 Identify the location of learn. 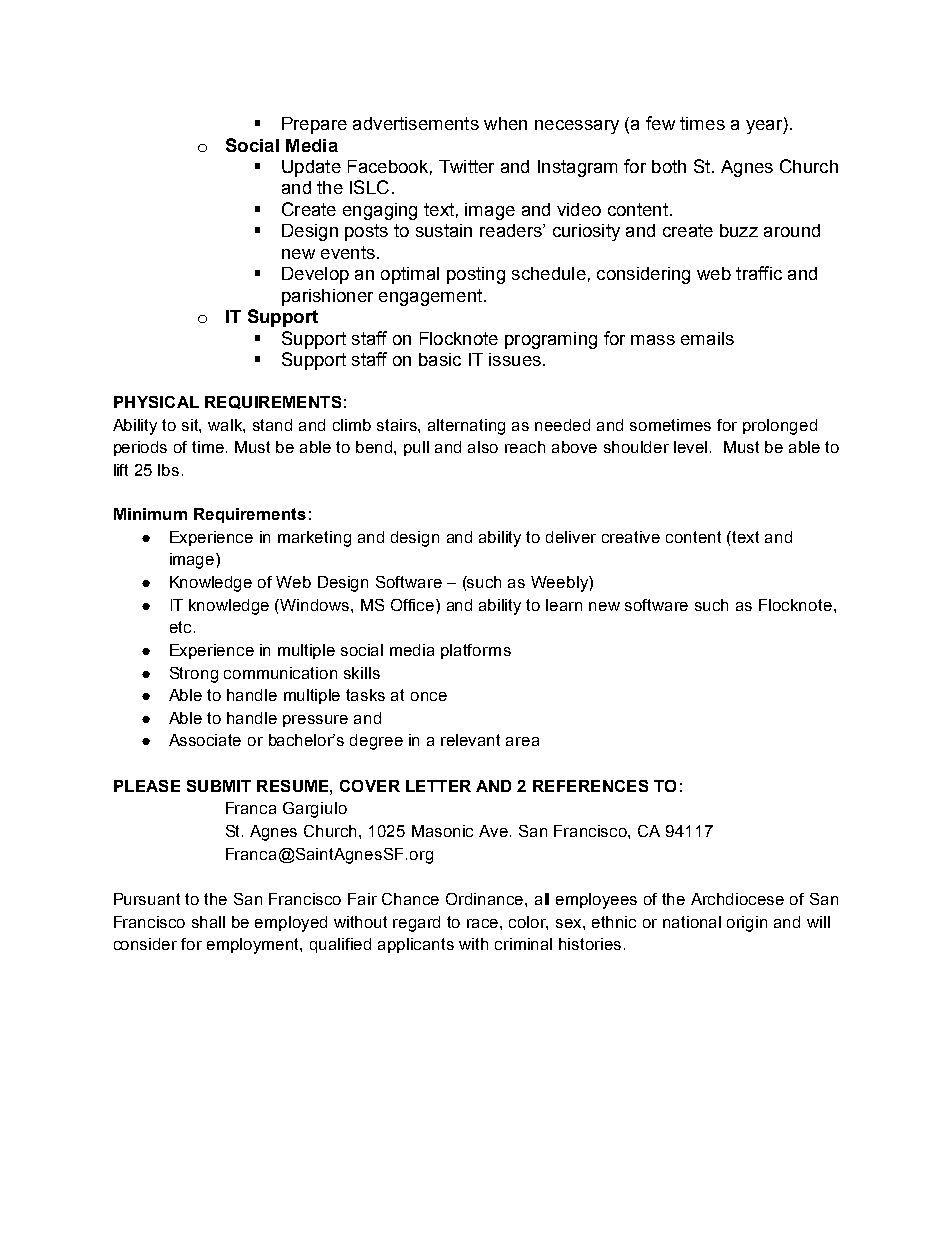
(564, 605).
